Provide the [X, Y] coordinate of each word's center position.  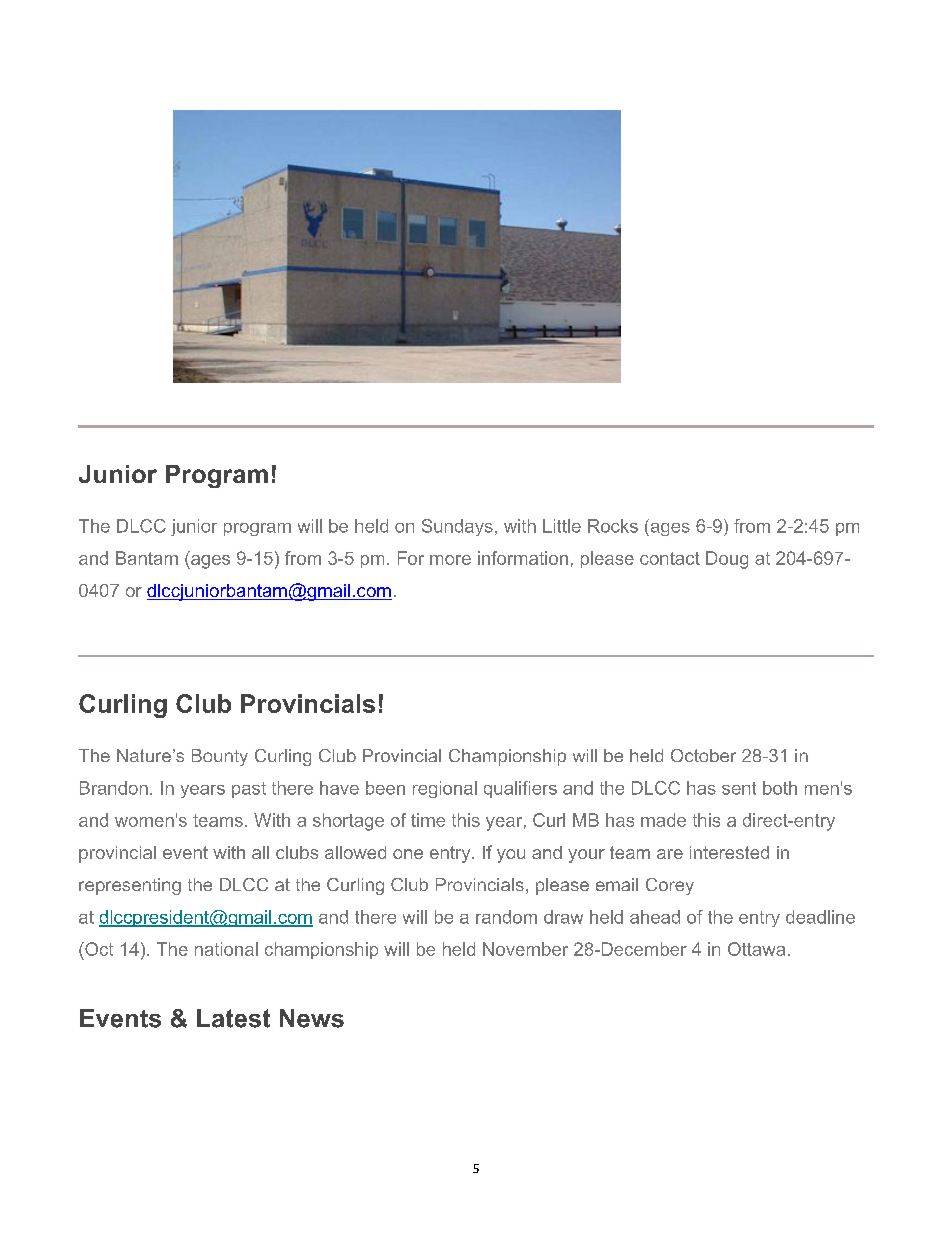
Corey [670, 886]
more [450, 560]
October [703, 755]
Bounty [220, 757]
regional [445, 789]
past [249, 790]
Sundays [457, 527]
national [226, 949]
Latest [233, 1018]
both [780, 788]
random [506, 917]
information [523, 558]
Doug [727, 560]
